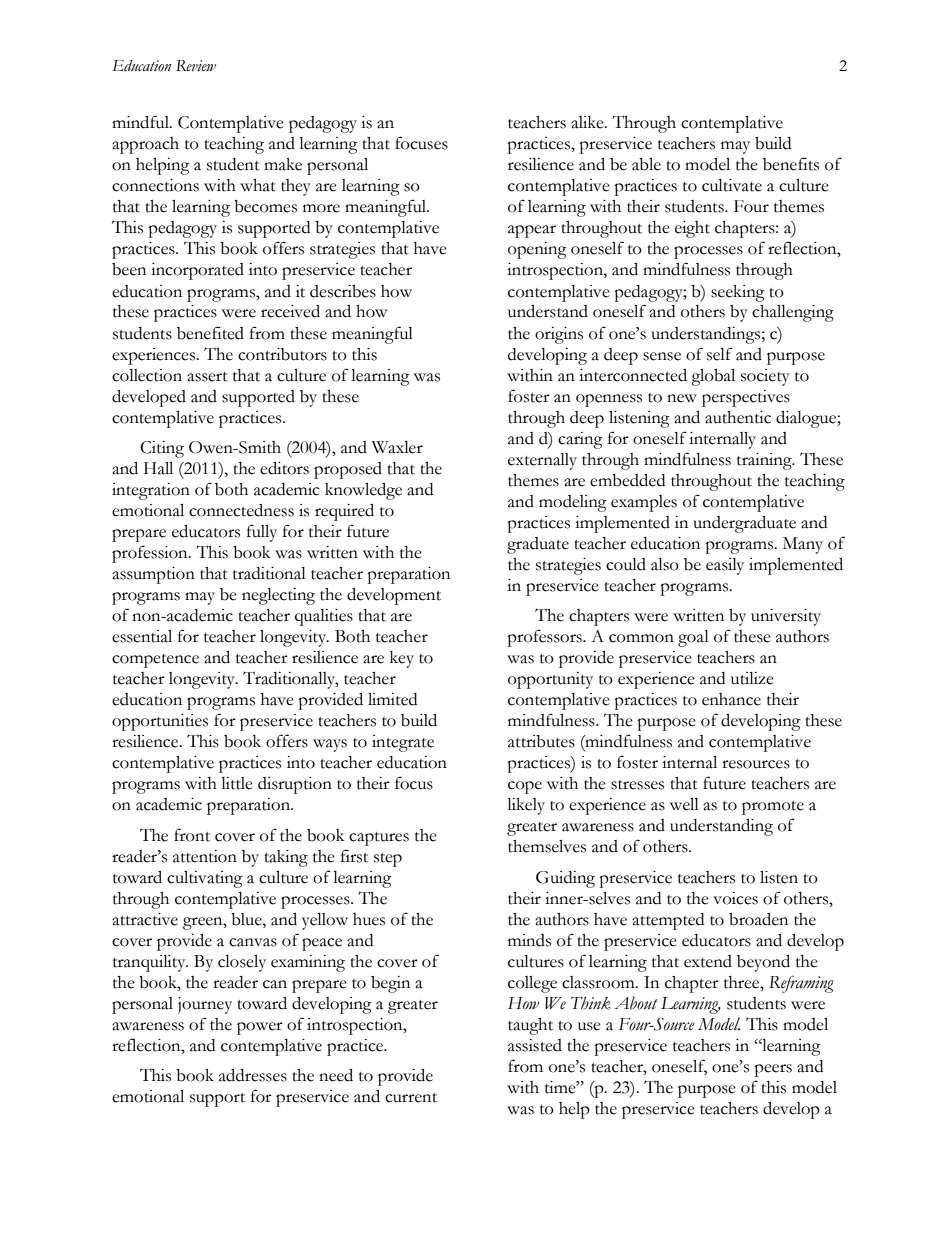 The height and width of the page is (1233, 952). I want to click on professors, so click(545, 638).
